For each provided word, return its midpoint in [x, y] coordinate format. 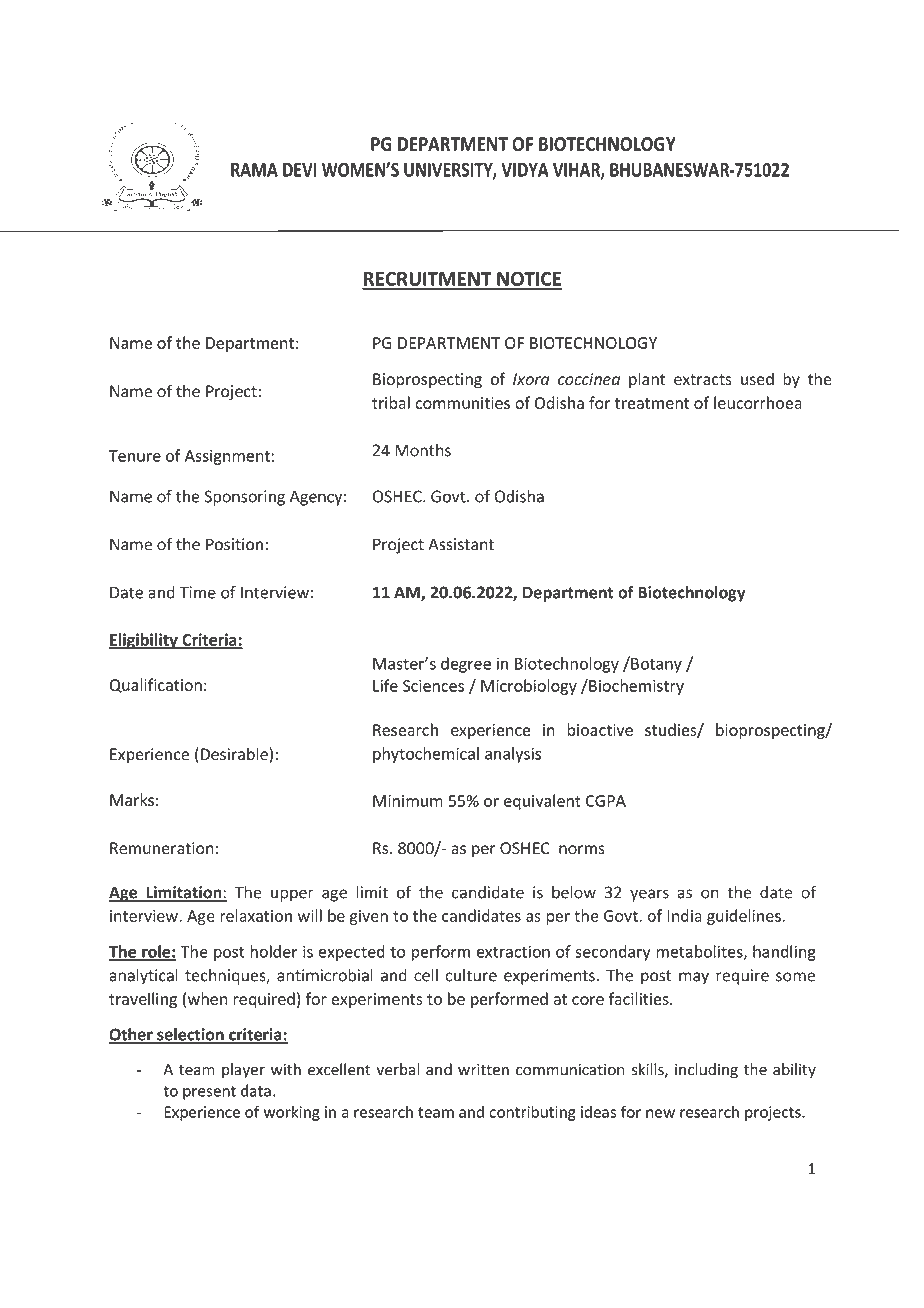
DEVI [300, 170]
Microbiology [529, 687]
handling [784, 953]
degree [466, 665]
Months [423, 450]
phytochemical [426, 755]
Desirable [235, 755]
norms [582, 850]
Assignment [227, 457]
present [209, 1093]
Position [234, 544]
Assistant [461, 544]
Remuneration [162, 848]
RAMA [254, 170]
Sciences [433, 686]
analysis [513, 755]
